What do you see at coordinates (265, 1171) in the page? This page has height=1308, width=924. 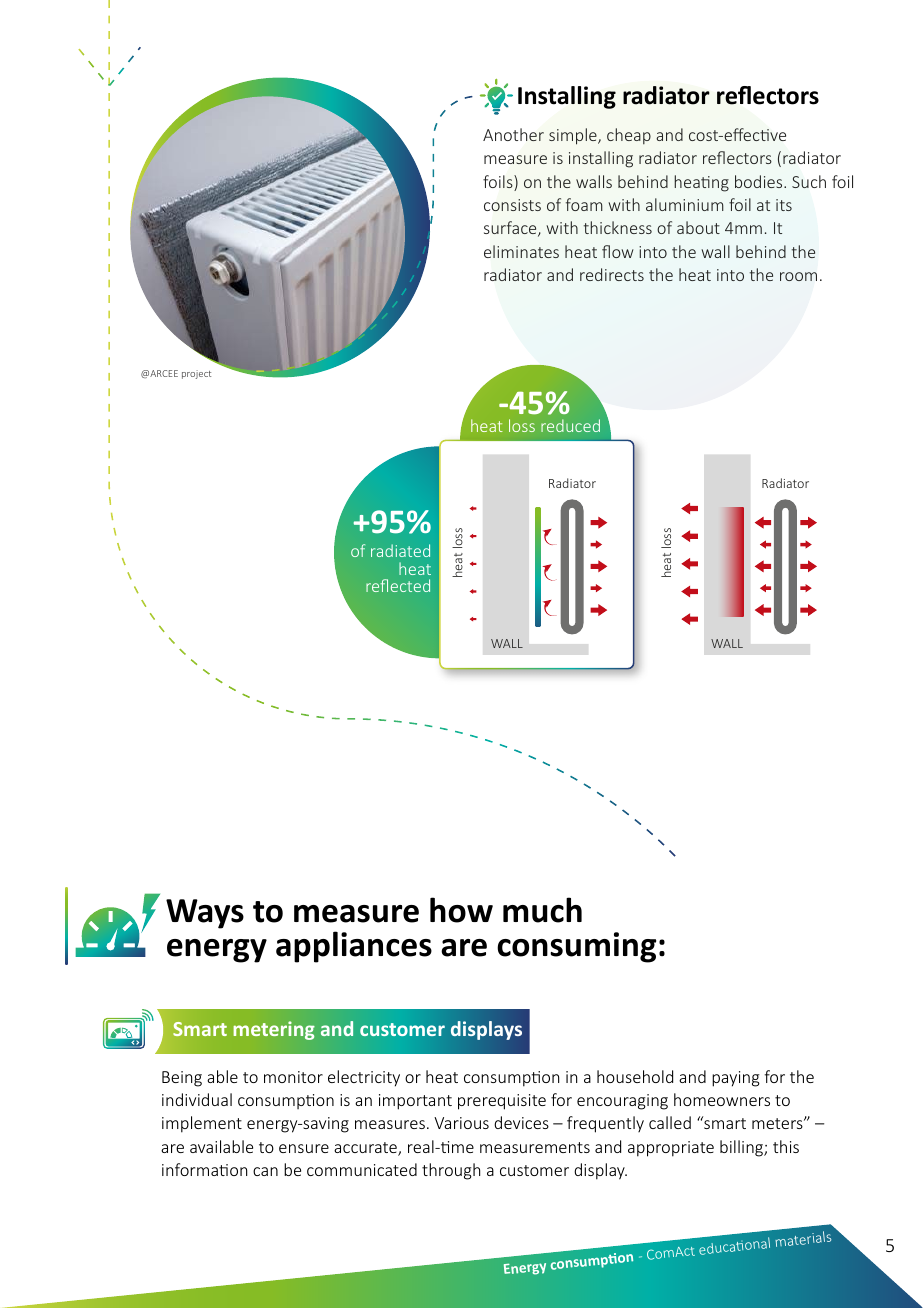 I see `can` at bounding box center [265, 1171].
